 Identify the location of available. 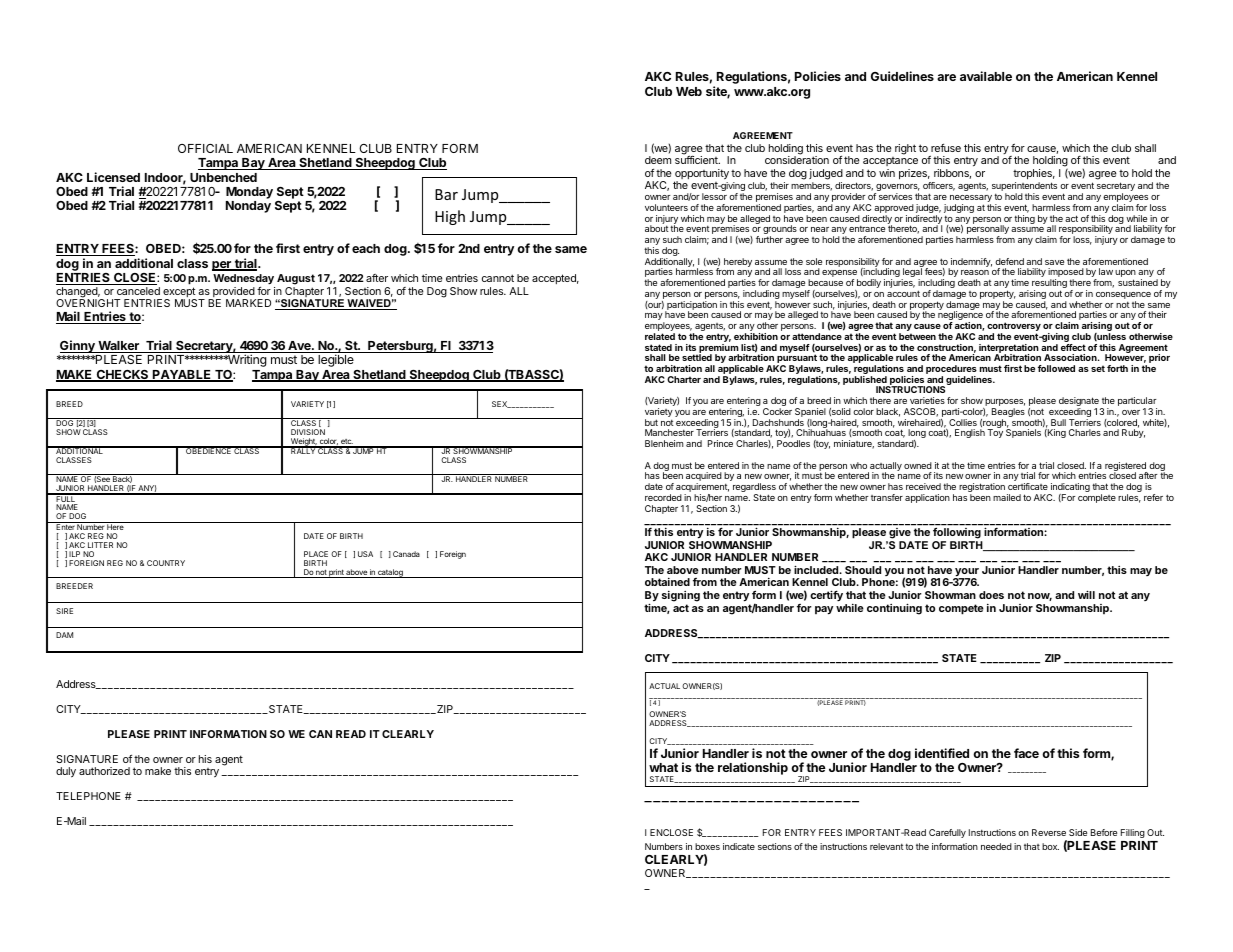
(986, 76).
